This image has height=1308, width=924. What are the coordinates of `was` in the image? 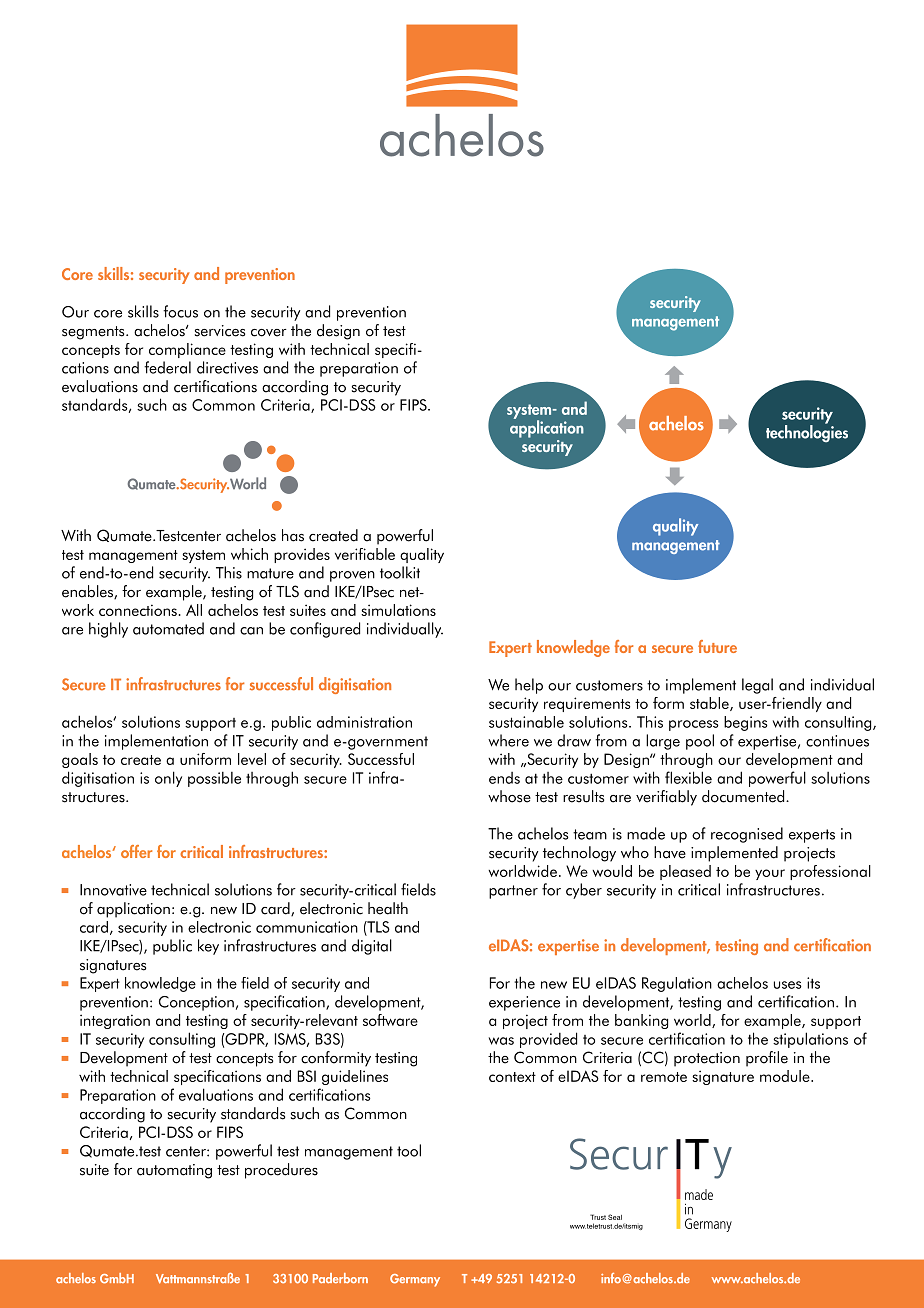 It's located at (501, 1041).
